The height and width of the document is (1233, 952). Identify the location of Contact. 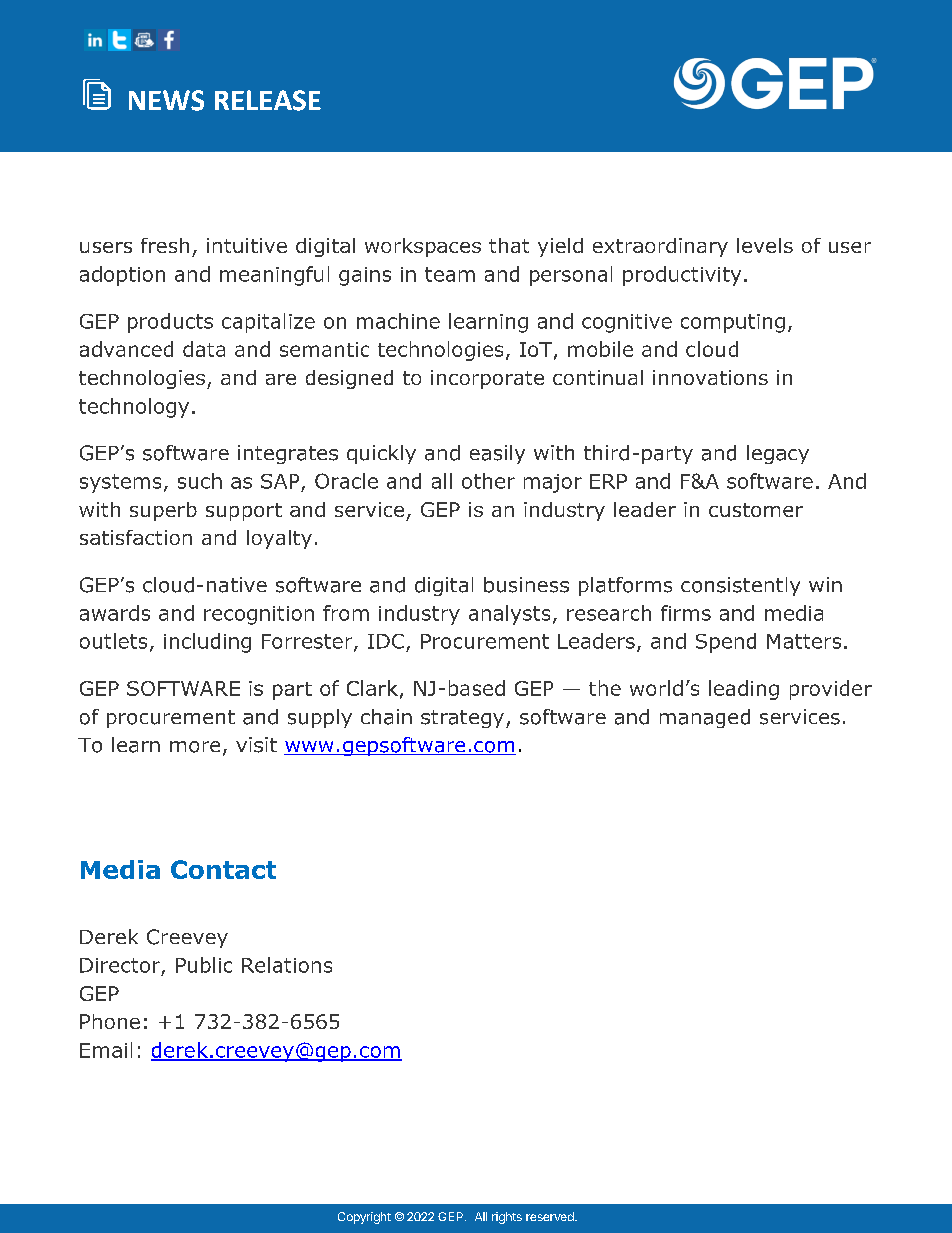
(223, 869).
